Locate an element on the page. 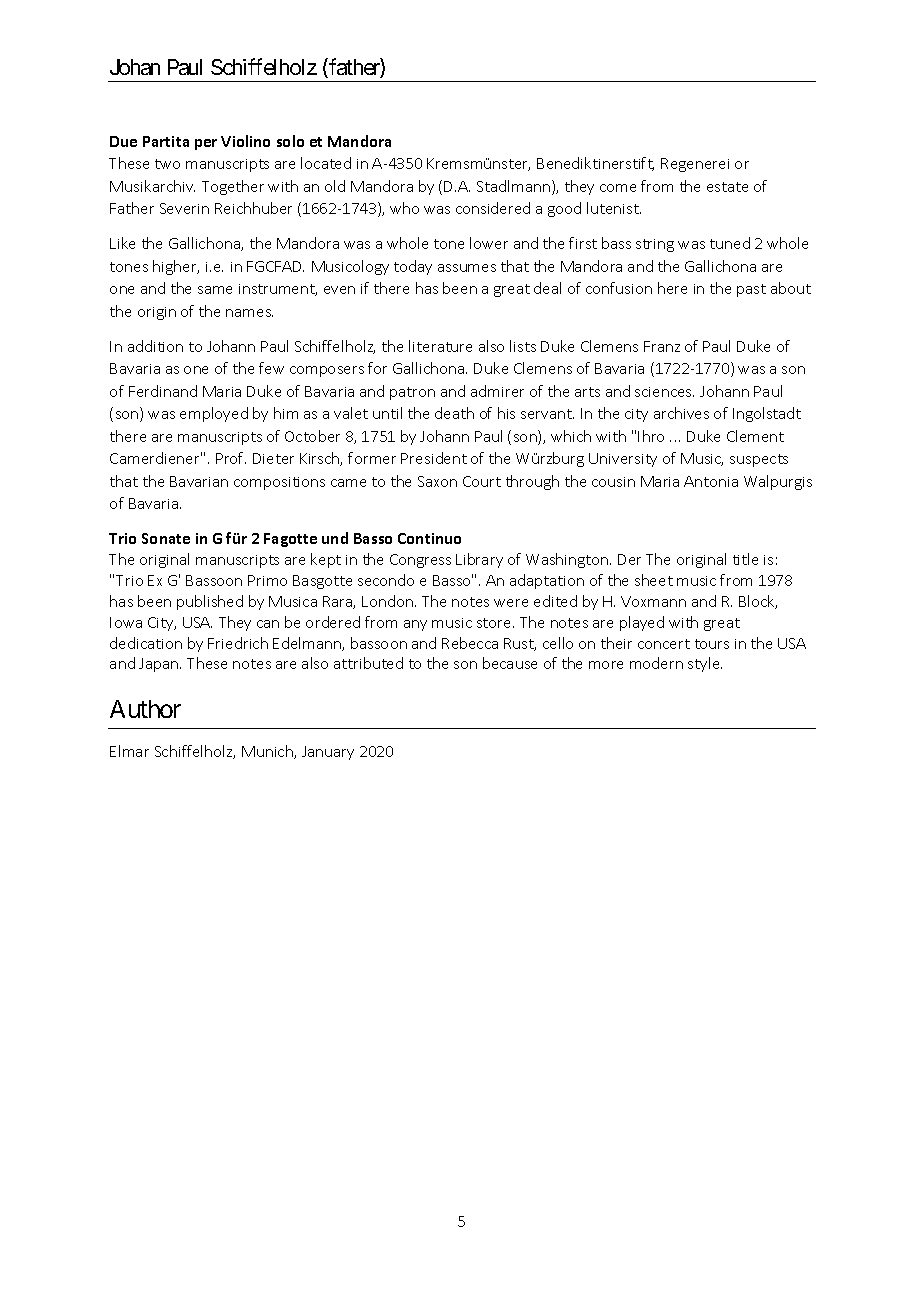  style is located at coordinates (705, 664).
